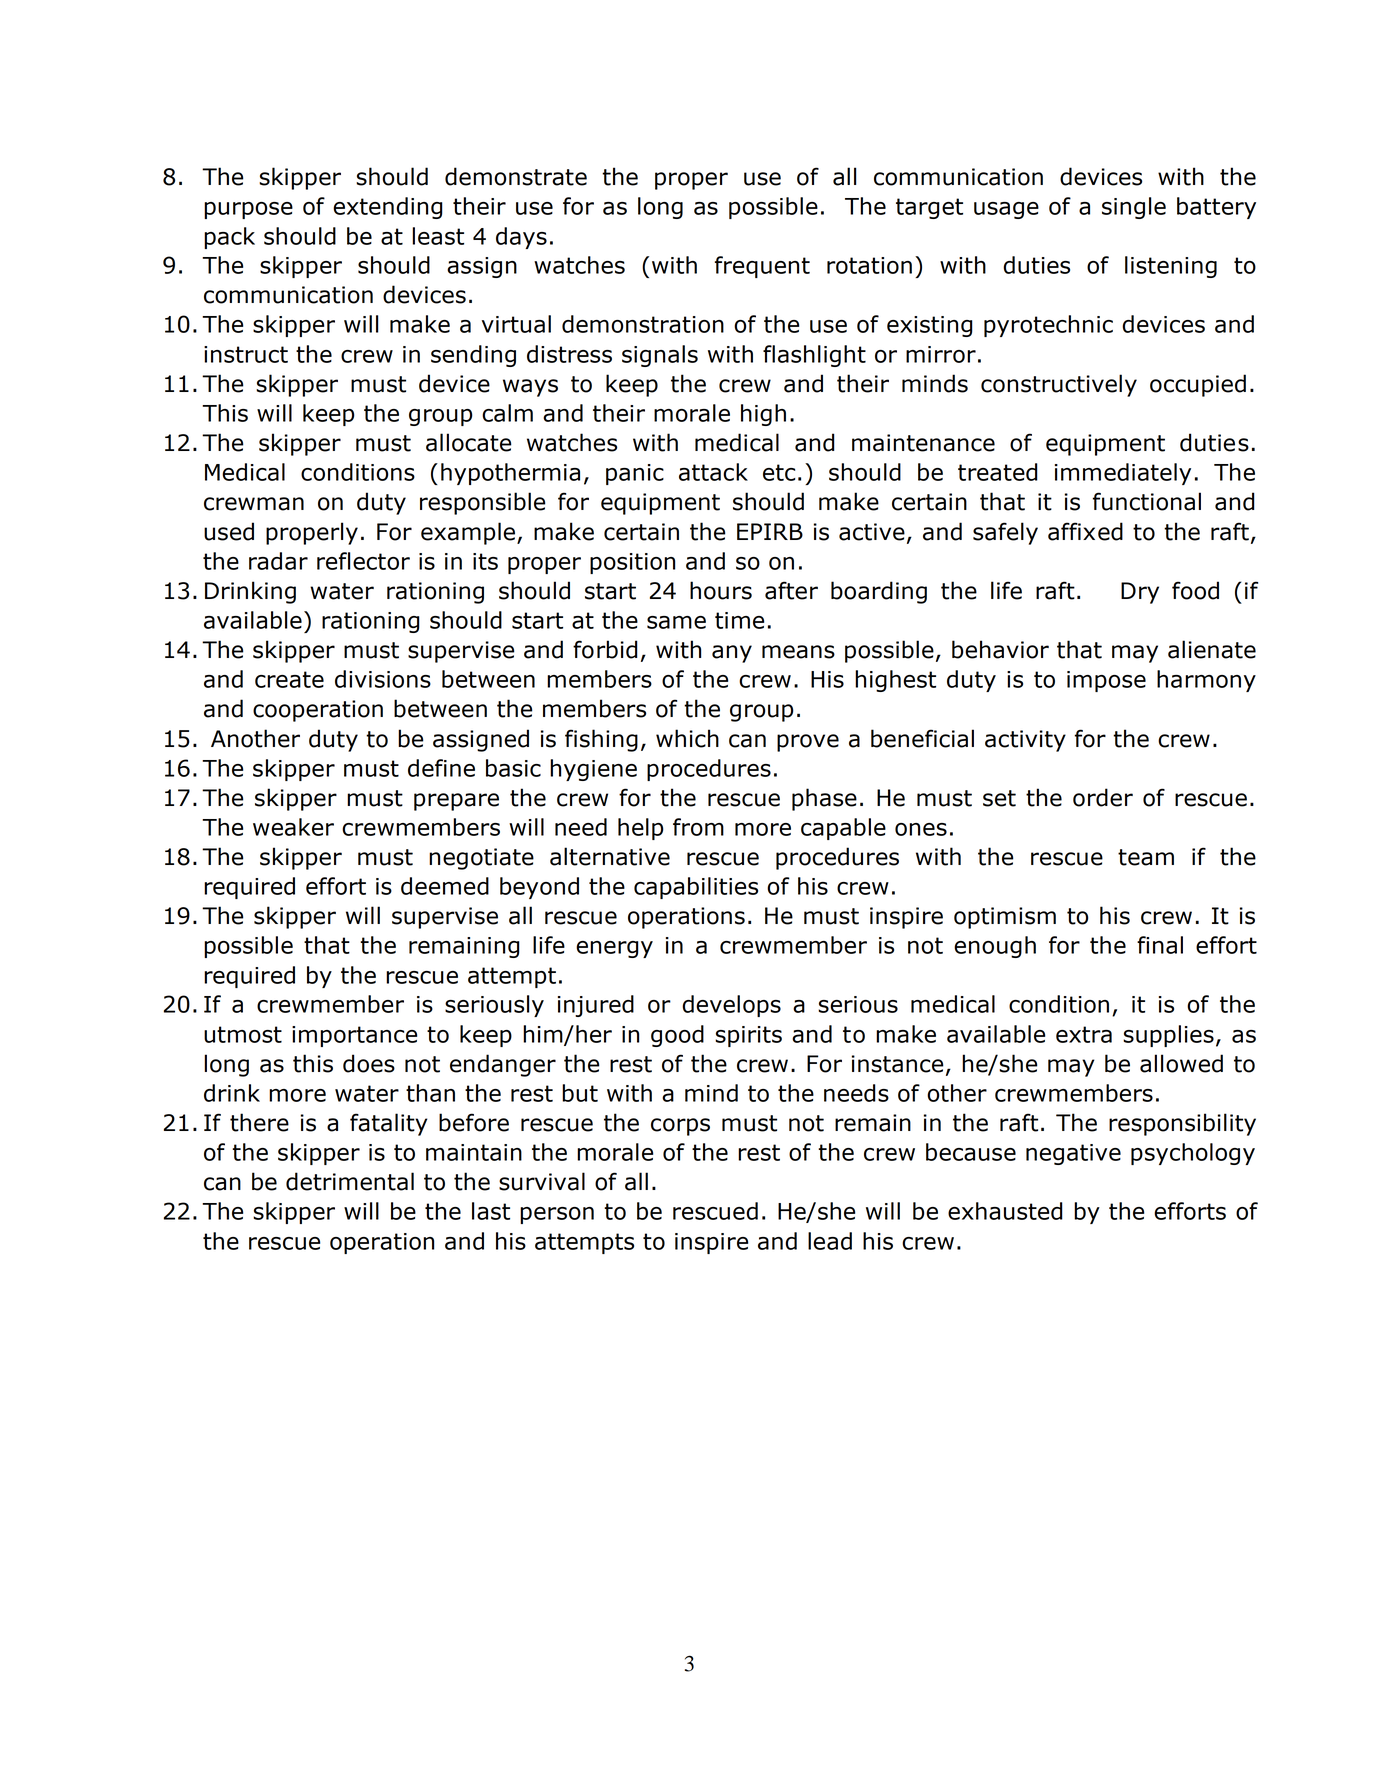  I want to click on detrimental, so click(350, 1181).
